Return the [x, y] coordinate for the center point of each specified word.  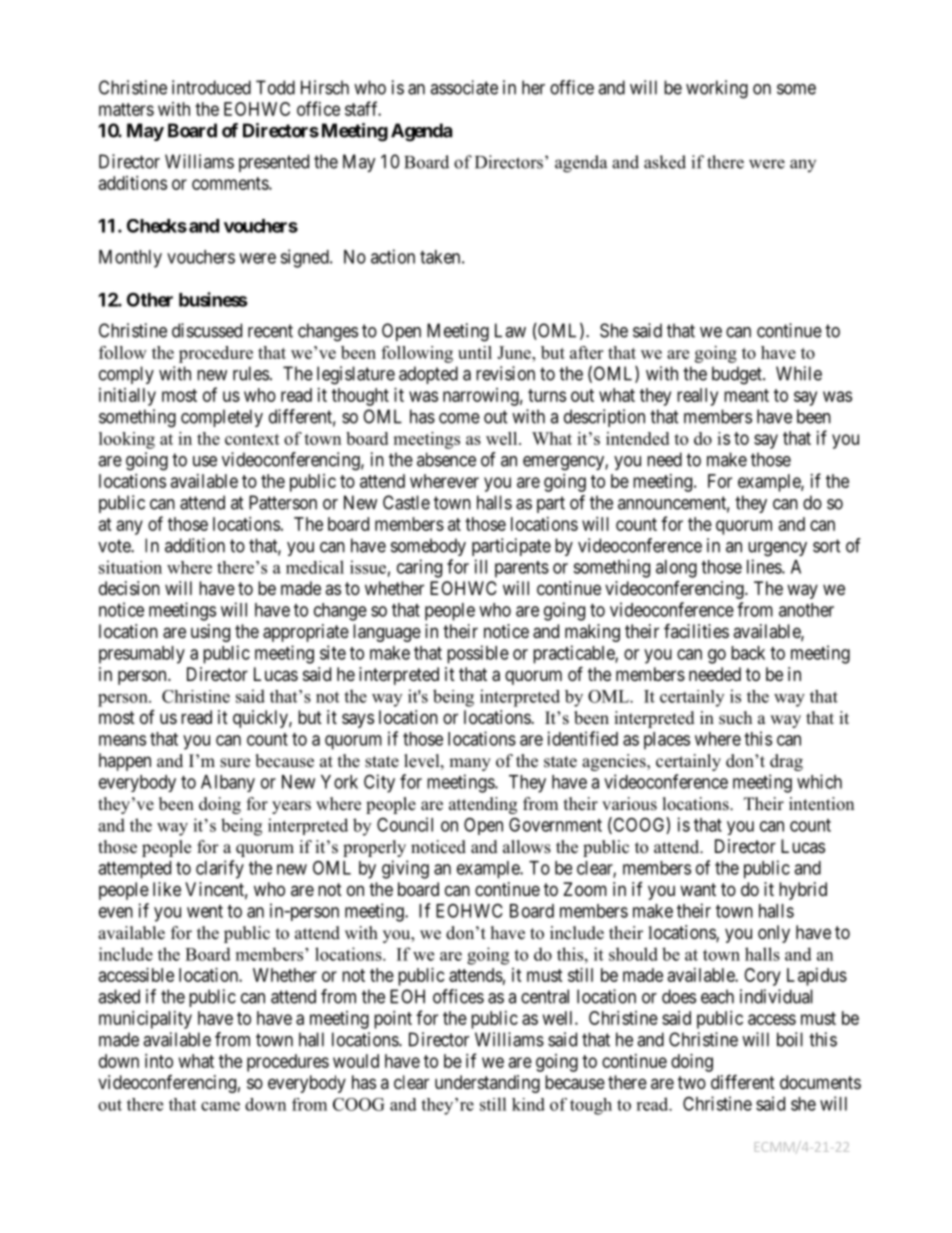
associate [464, 87]
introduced [211, 87]
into [159, 1061]
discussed [207, 330]
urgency [777, 549]
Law [510, 330]
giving [405, 869]
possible [478, 654]
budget [738, 375]
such [735, 718]
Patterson [283, 502]
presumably [142, 655]
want [698, 890]
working [717, 89]
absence [446, 459]
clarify [220, 869]
